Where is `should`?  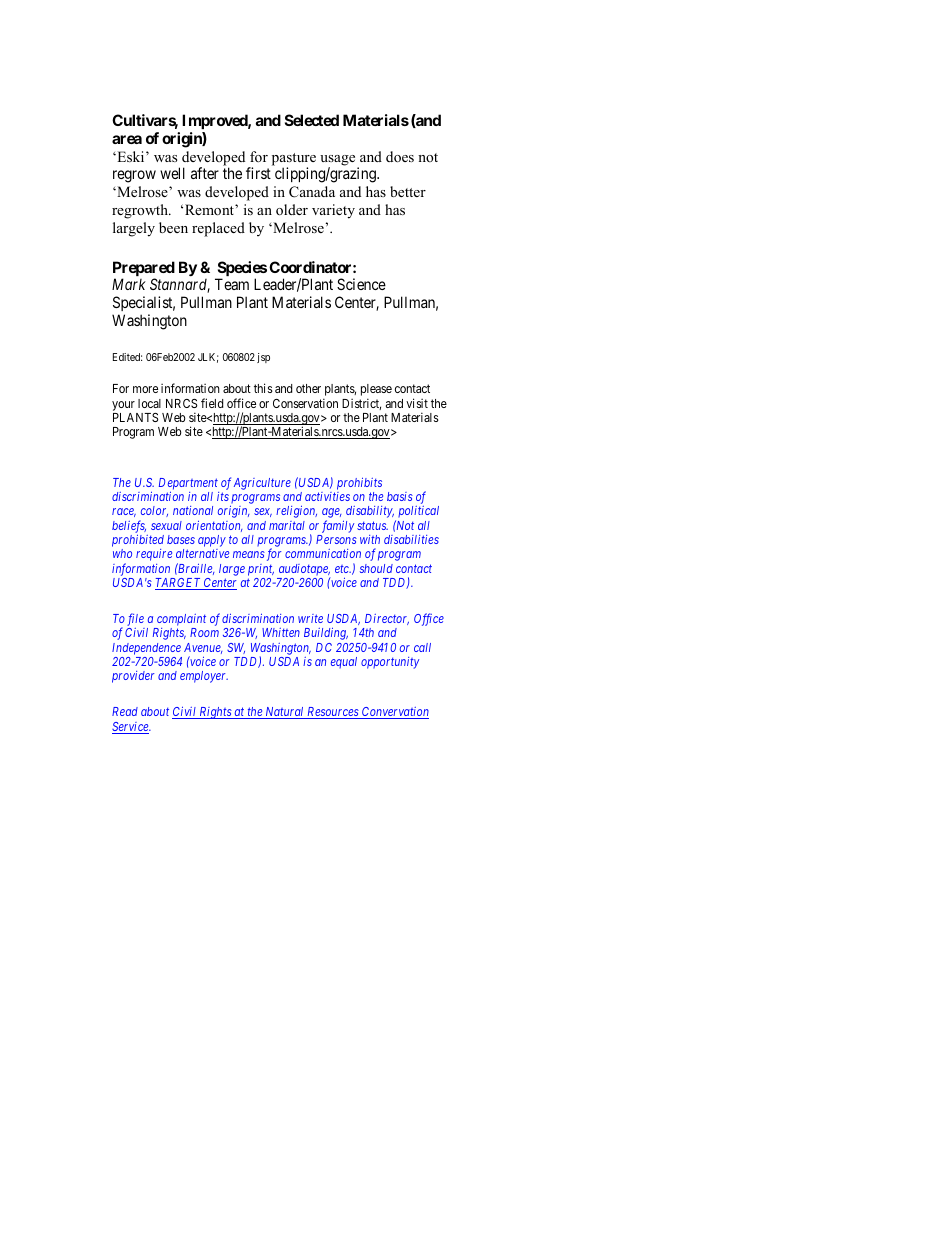 should is located at coordinates (376, 568).
